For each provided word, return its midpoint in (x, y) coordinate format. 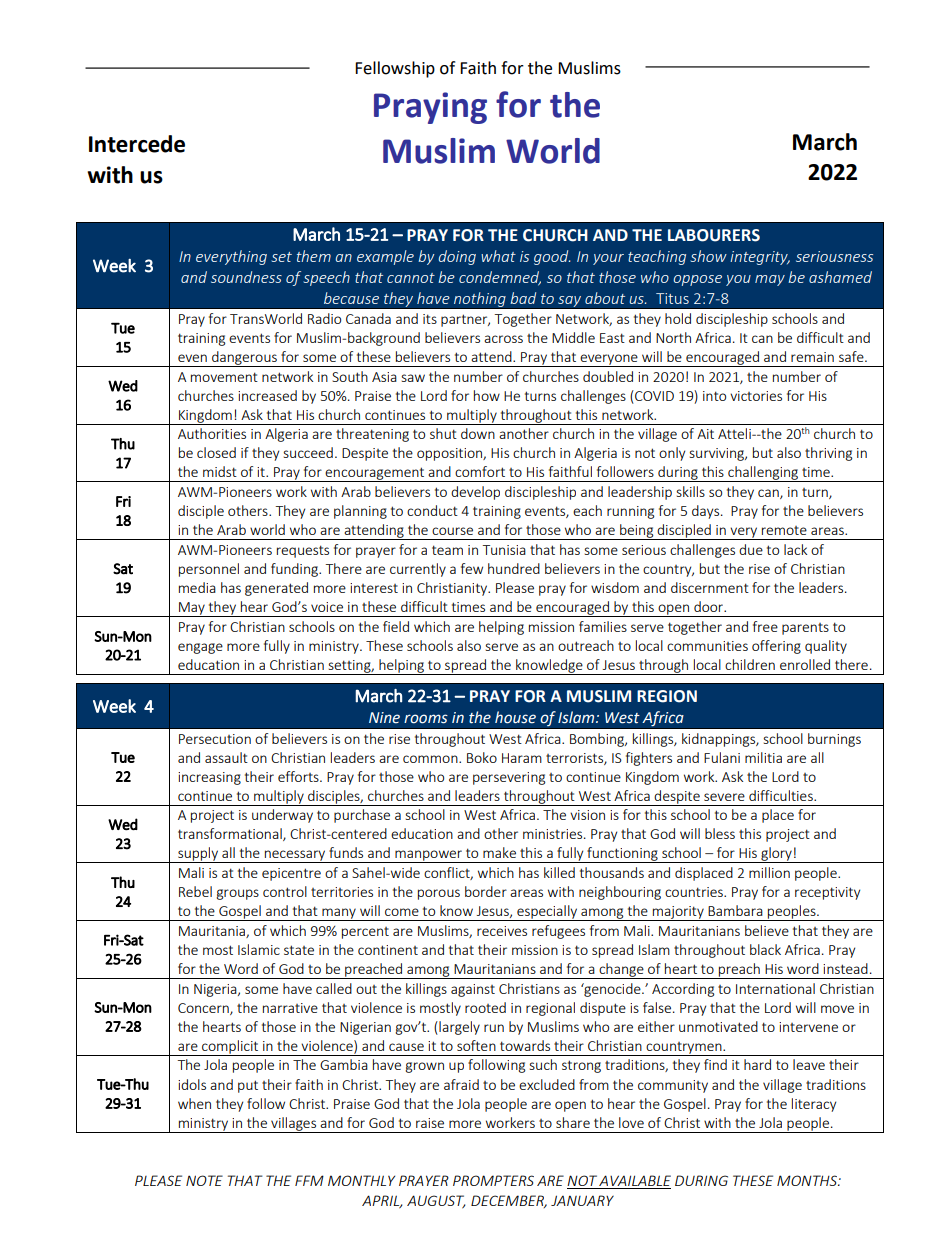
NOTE (204, 1180)
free (765, 626)
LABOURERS (714, 235)
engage (200, 648)
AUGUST (436, 1202)
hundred (514, 568)
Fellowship (395, 69)
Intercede (137, 144)
